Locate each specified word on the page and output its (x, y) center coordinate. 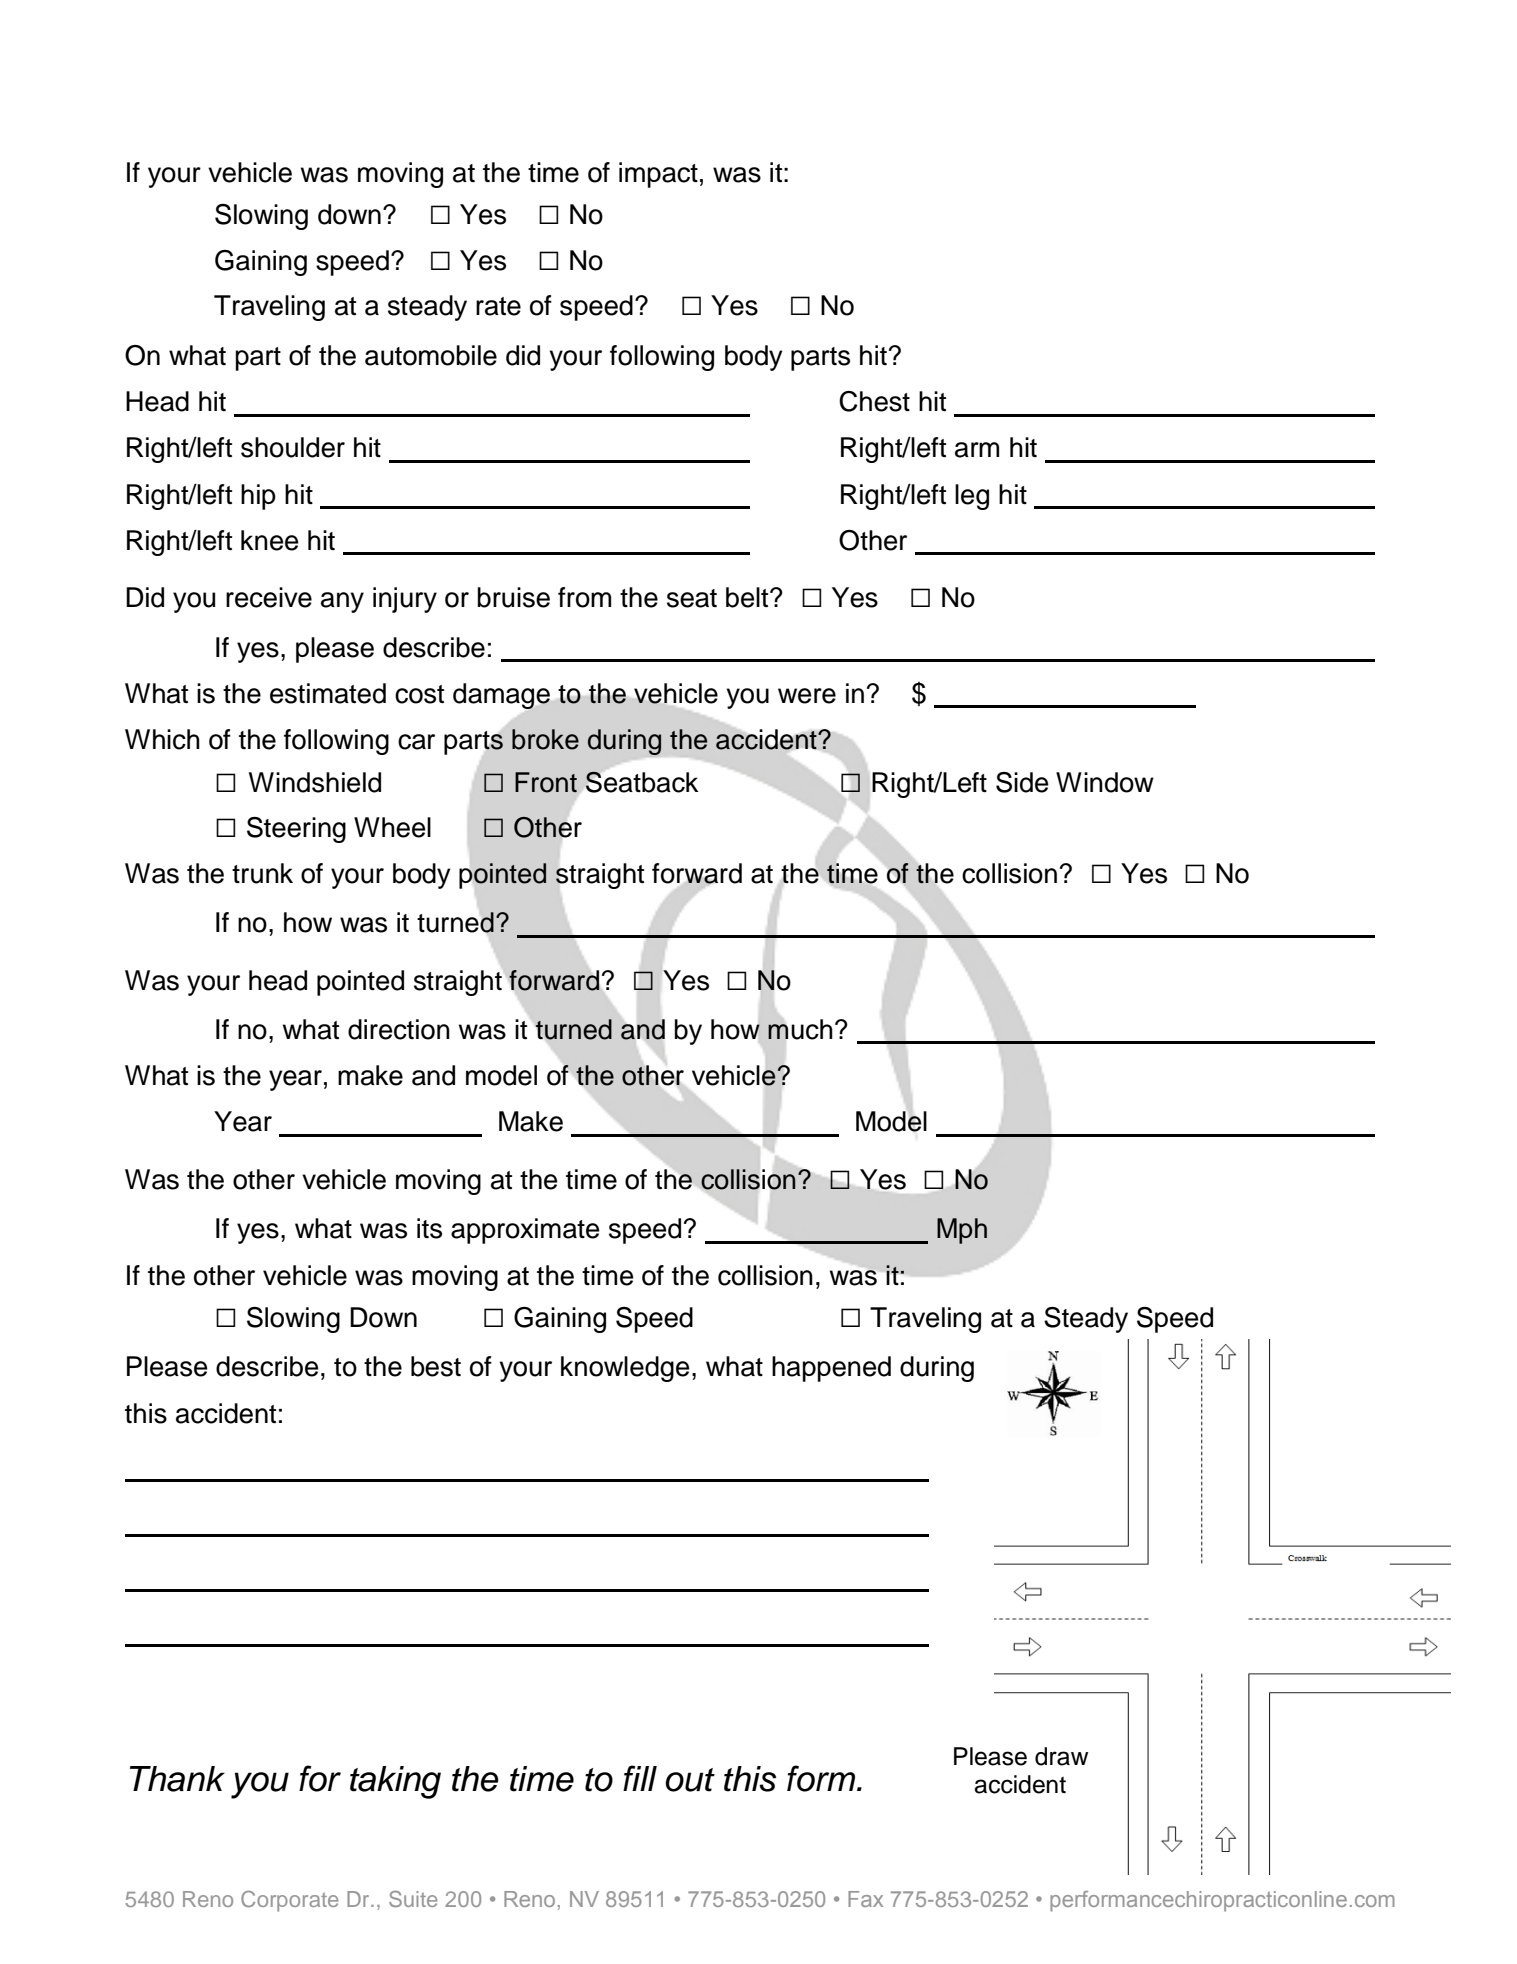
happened (831, 1369)
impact (658, 175)
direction (399, 1029)
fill (640, 1778)
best (436, 1366)
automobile (431, 355)
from (584, 597)
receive (269, 597)
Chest (874, 401)
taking (395, 1782)
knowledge (625, 1369)
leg (972, 497)
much (800, 1029)
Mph (962, 1231)
